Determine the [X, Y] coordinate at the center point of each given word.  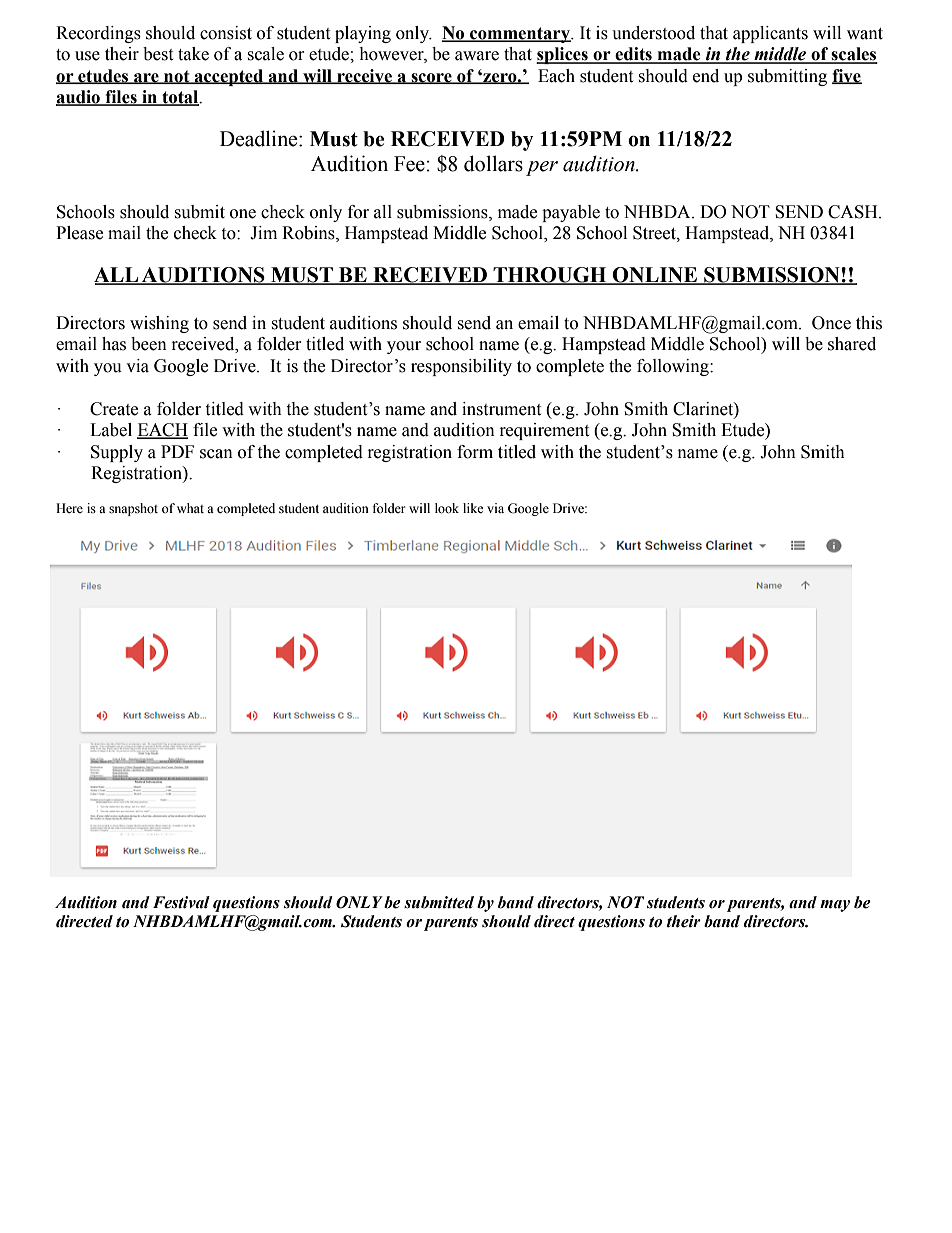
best [158, 54]
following [674, 367]
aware [477, 56]
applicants [770, 34]
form [475, 452]
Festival [181, 902]
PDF [177, 451]
